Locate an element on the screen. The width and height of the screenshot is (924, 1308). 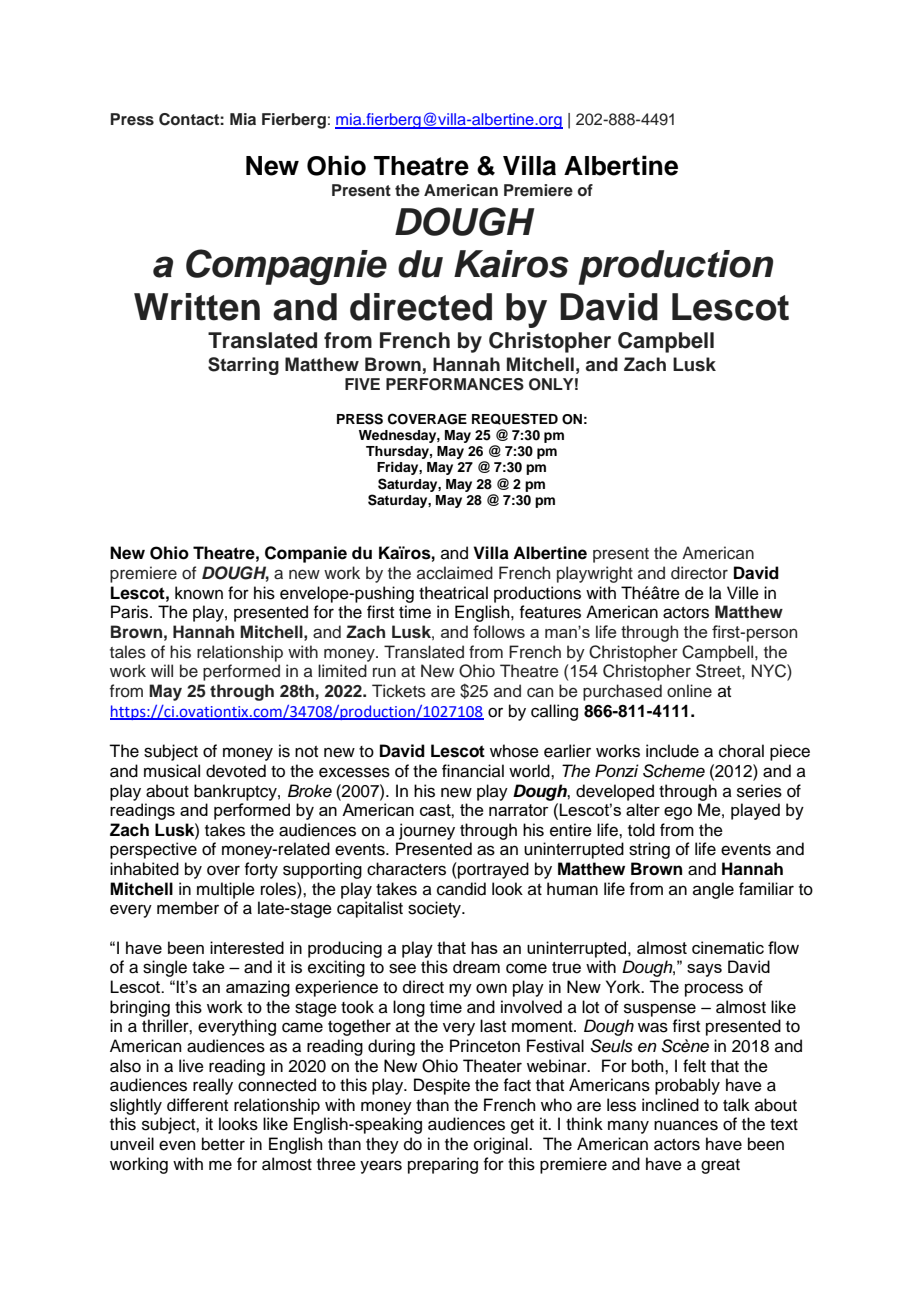
Written is located at coordinates (197, 307).
